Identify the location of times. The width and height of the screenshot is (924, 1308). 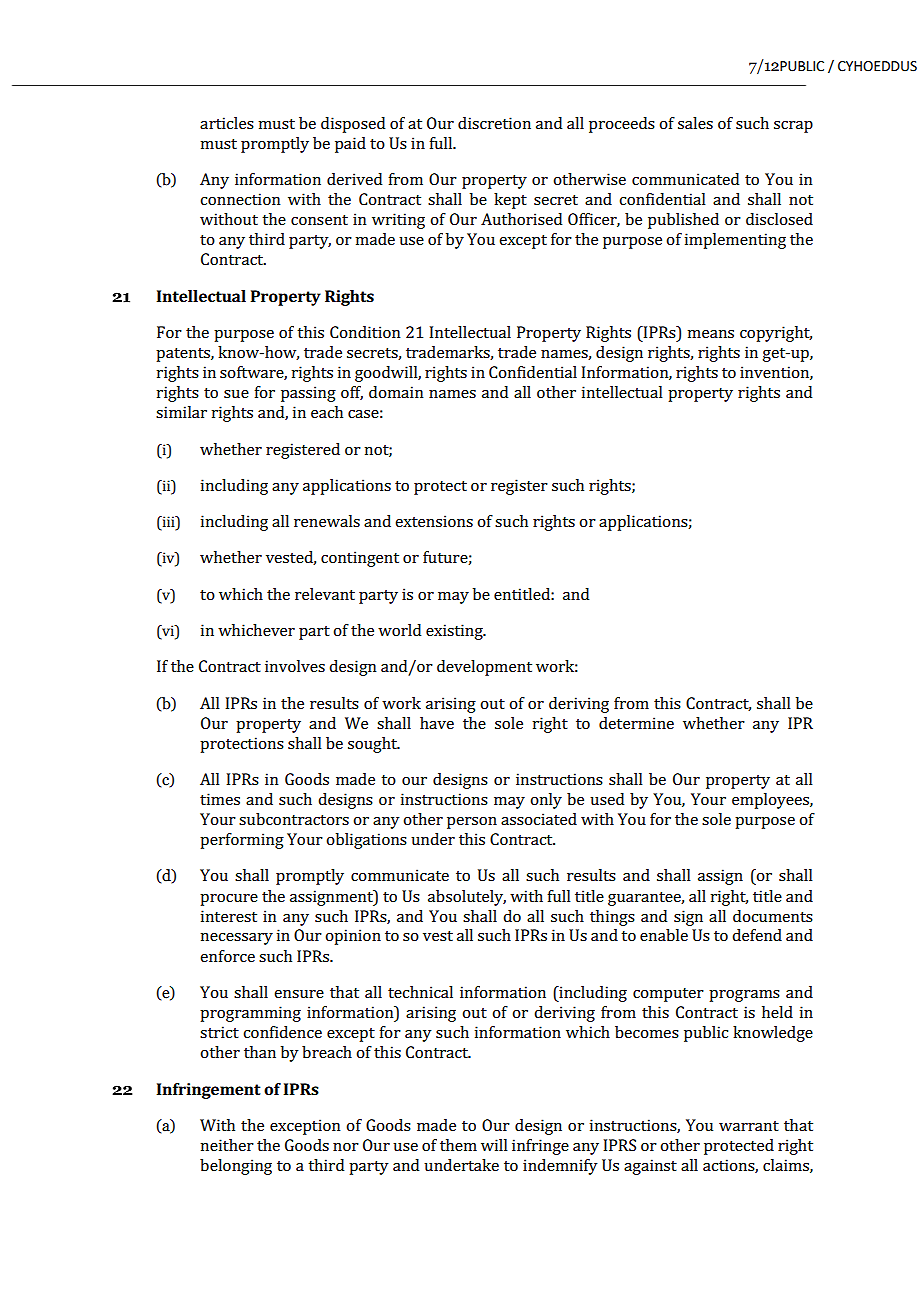
(220, 799).
